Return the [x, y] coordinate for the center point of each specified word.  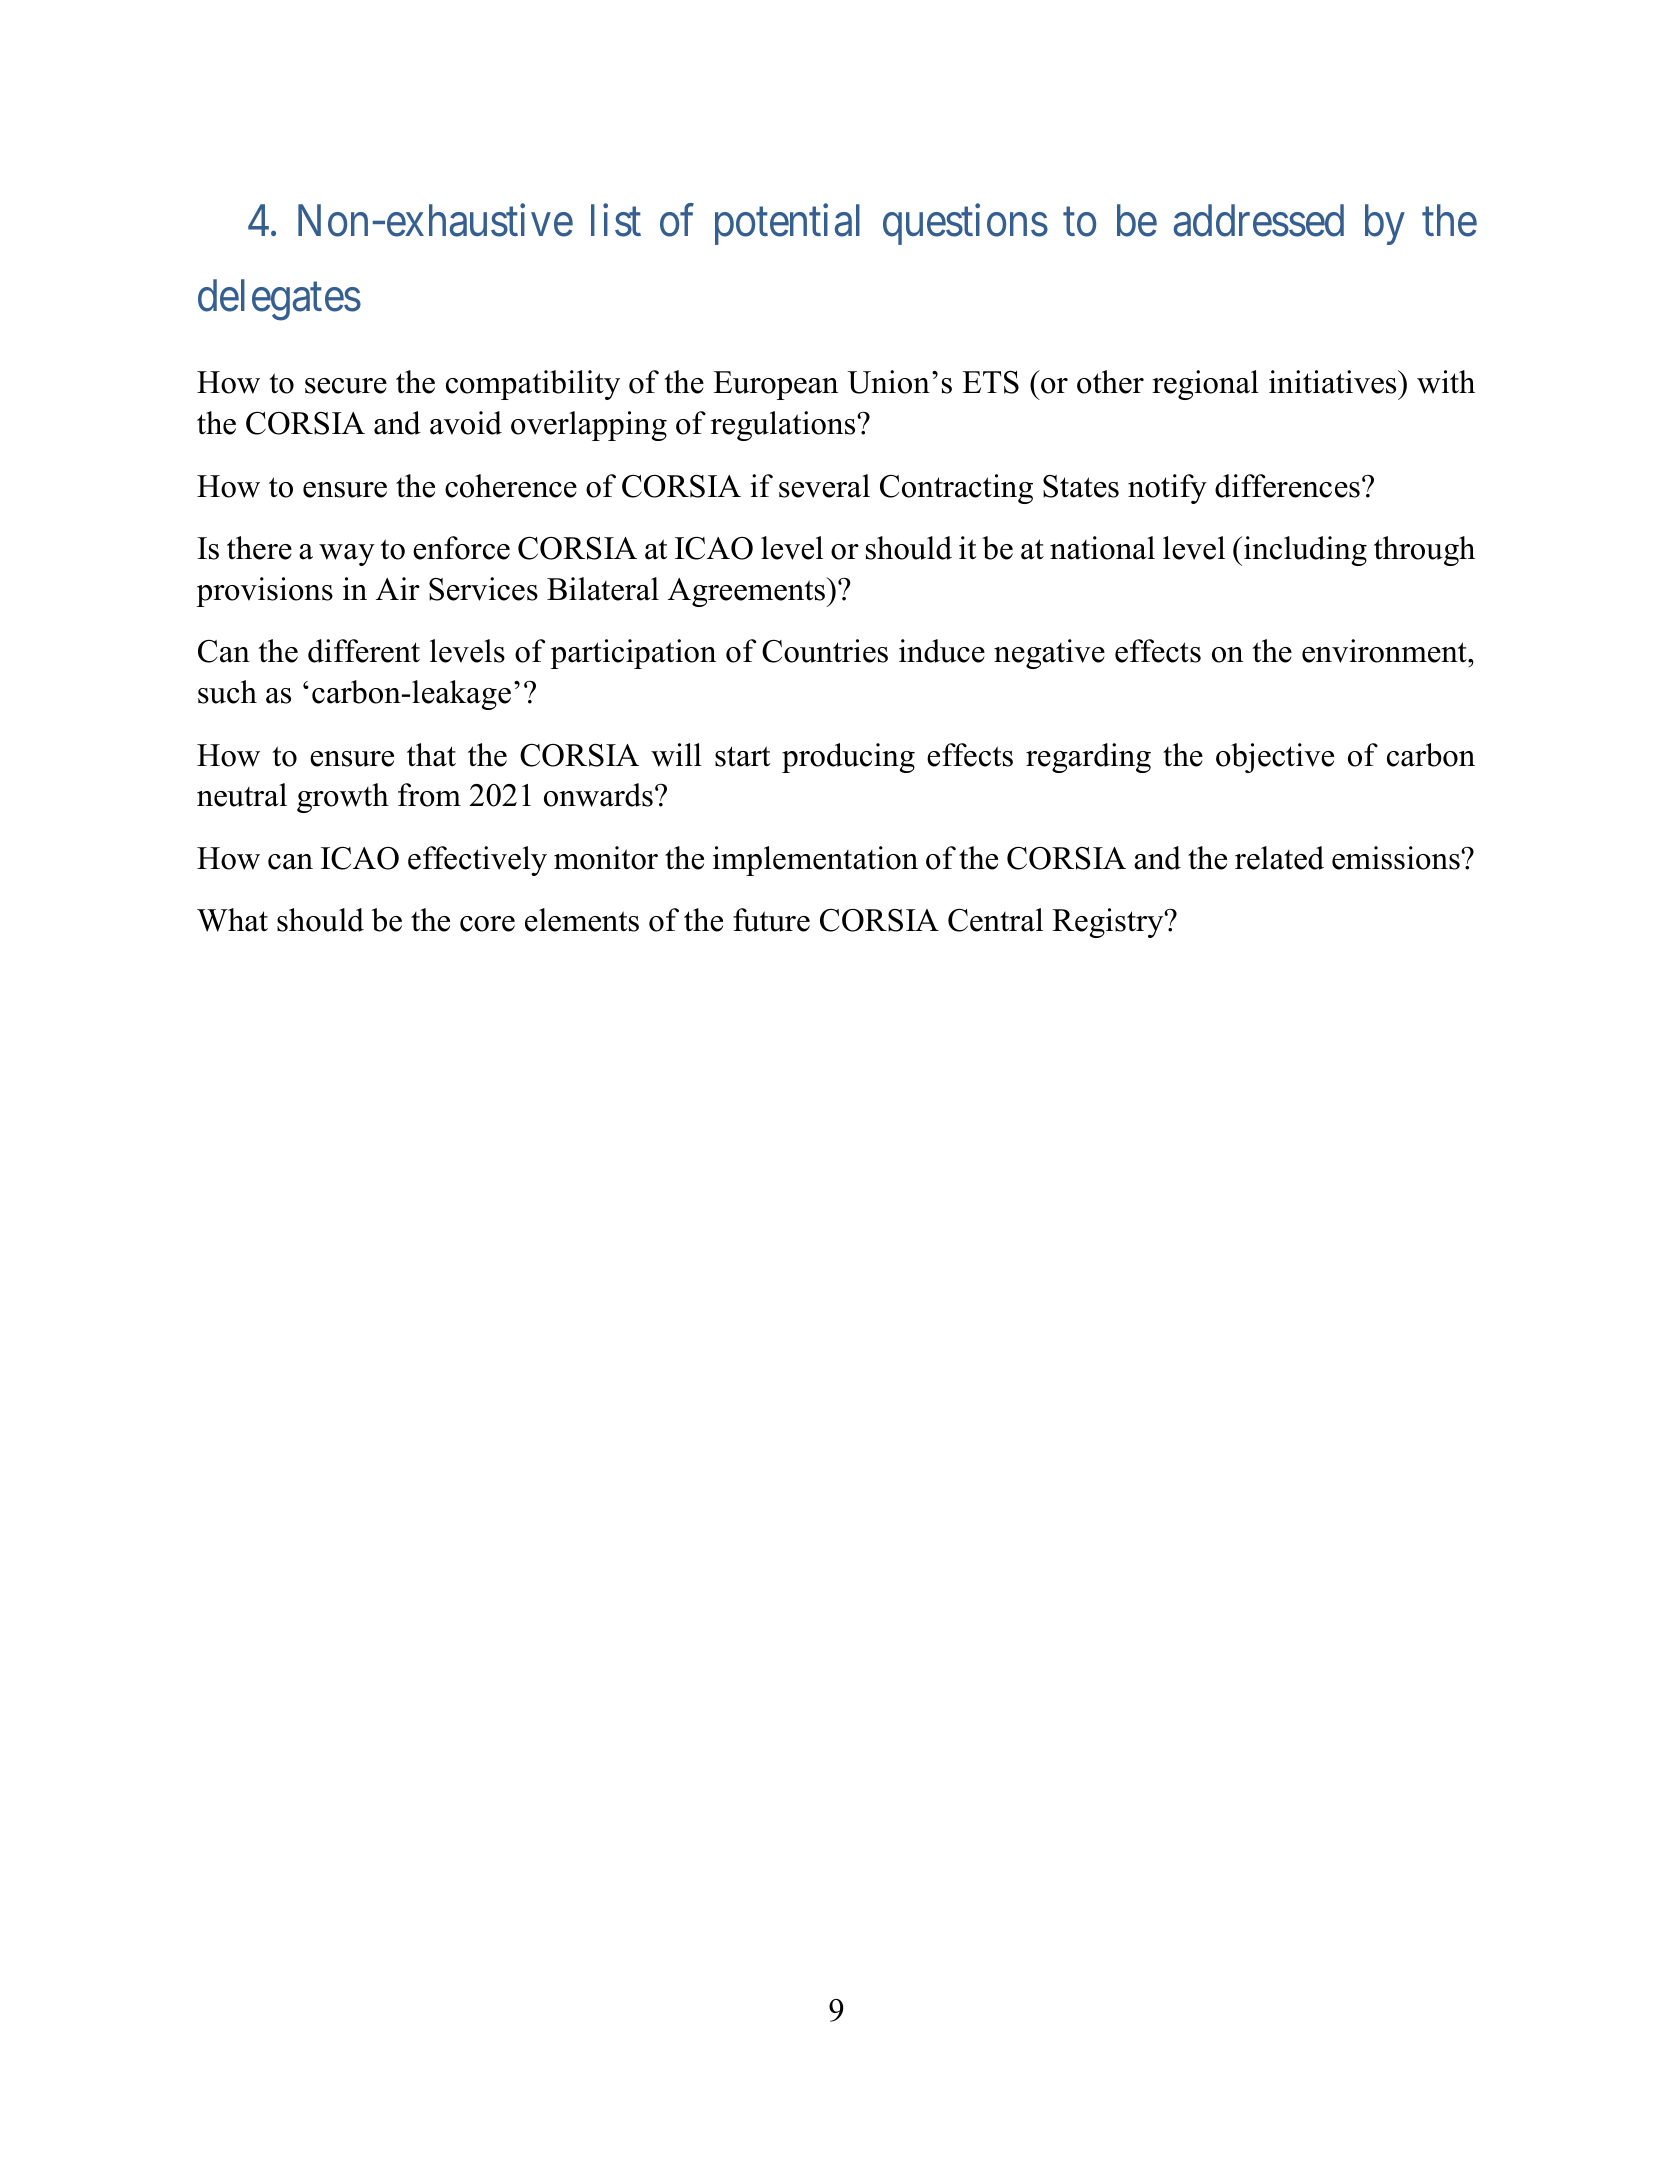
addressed [1259, 220]
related [1279, 858]
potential [787, 224]
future [771, 920]
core [487, 924]
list [616, 220]
